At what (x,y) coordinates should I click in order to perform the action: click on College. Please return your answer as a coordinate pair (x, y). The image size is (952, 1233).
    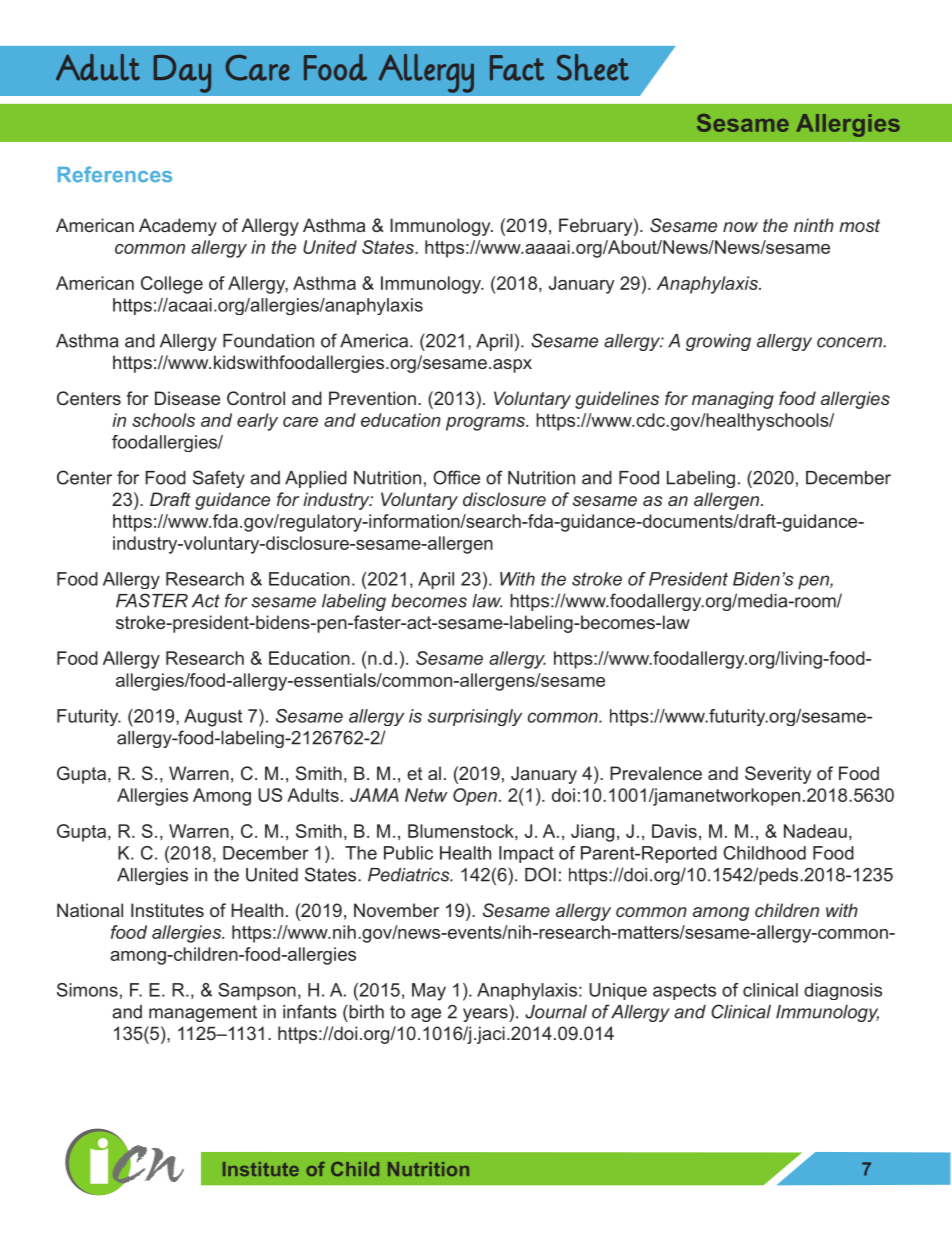
    Looking at the image, I should click on (172, 285).
